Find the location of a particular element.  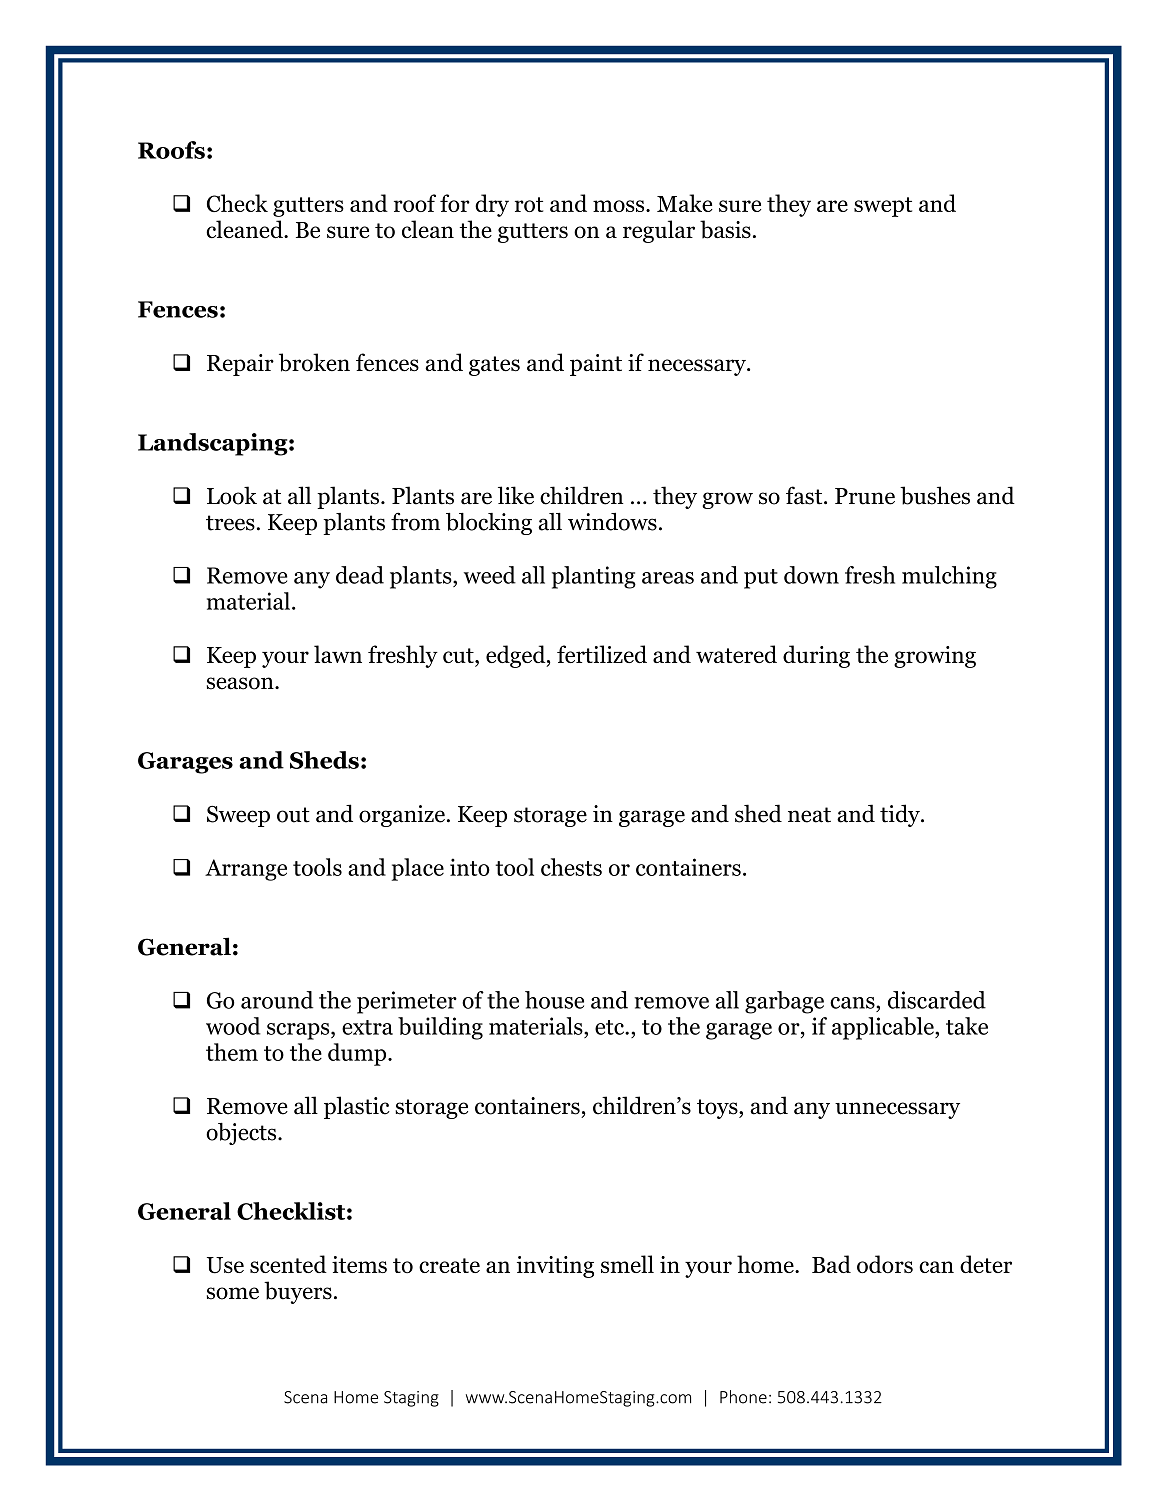

around is located at coordinates (277, 1000).
